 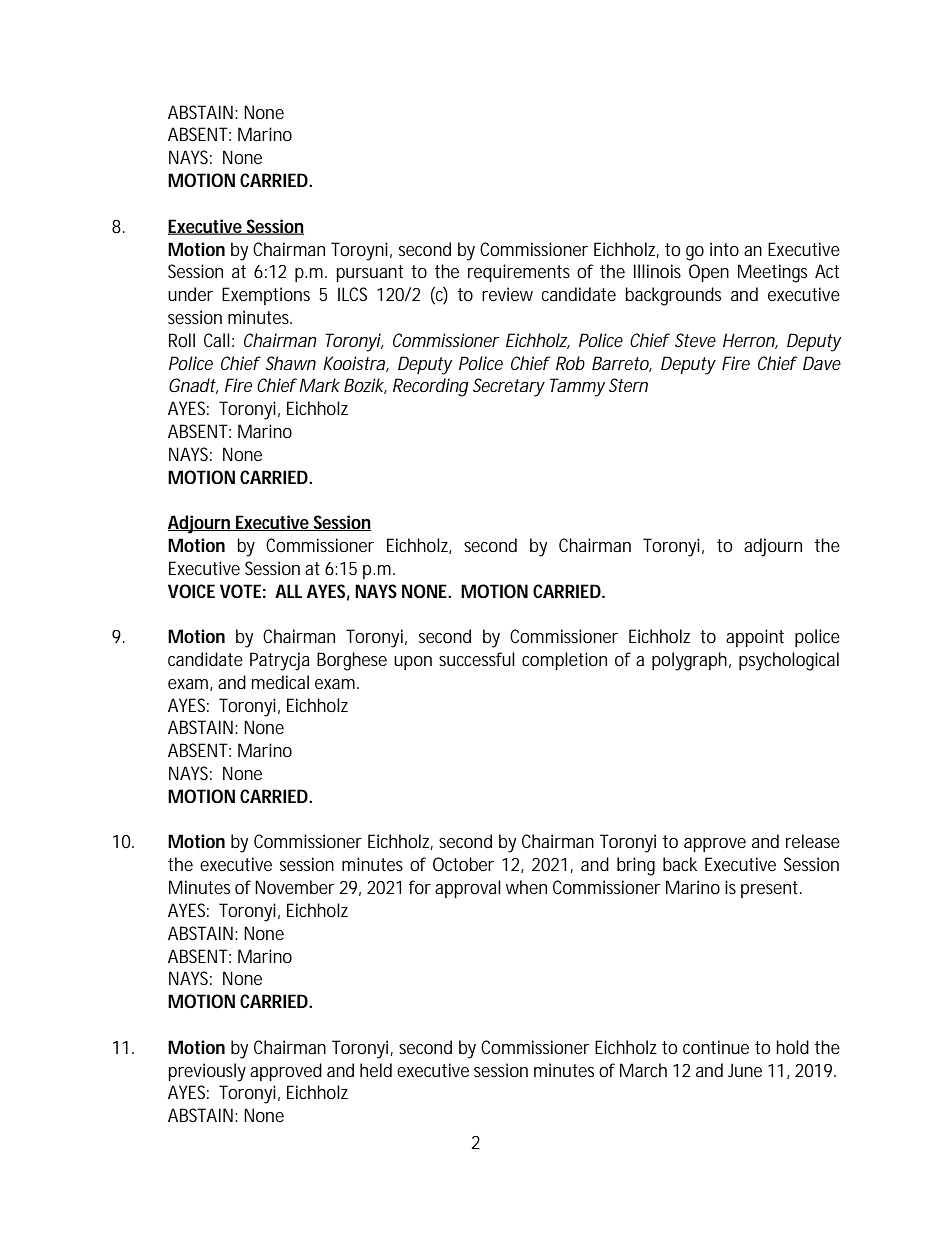 What do you see at coordinates (240, 591) in the document?
I see `VOTE` at bounding box center [240, 591].
